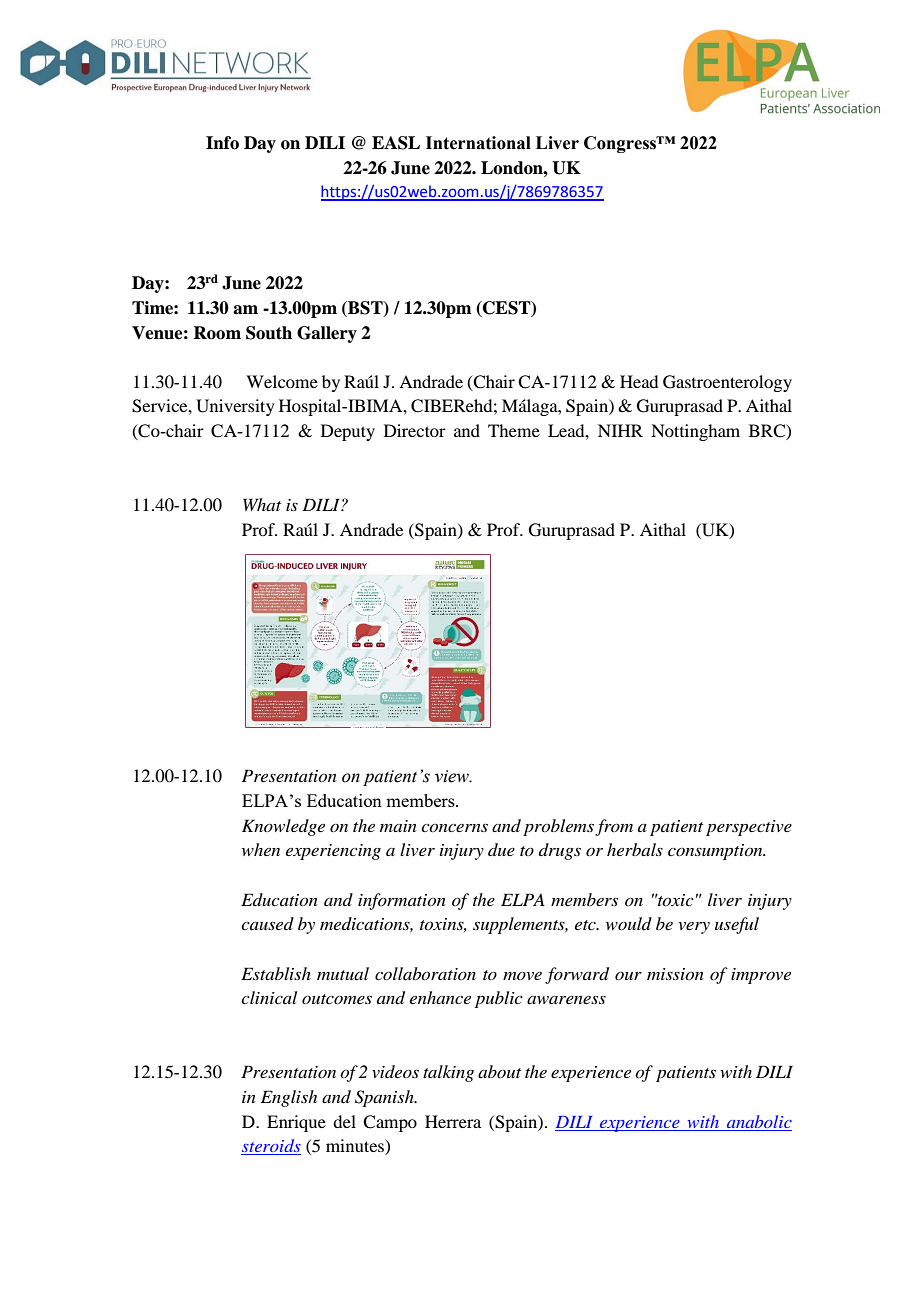  What do you see at coordinates (453, 1121) in the screenshot?
I see `Herrera` at bounding box center [453, 1121].
